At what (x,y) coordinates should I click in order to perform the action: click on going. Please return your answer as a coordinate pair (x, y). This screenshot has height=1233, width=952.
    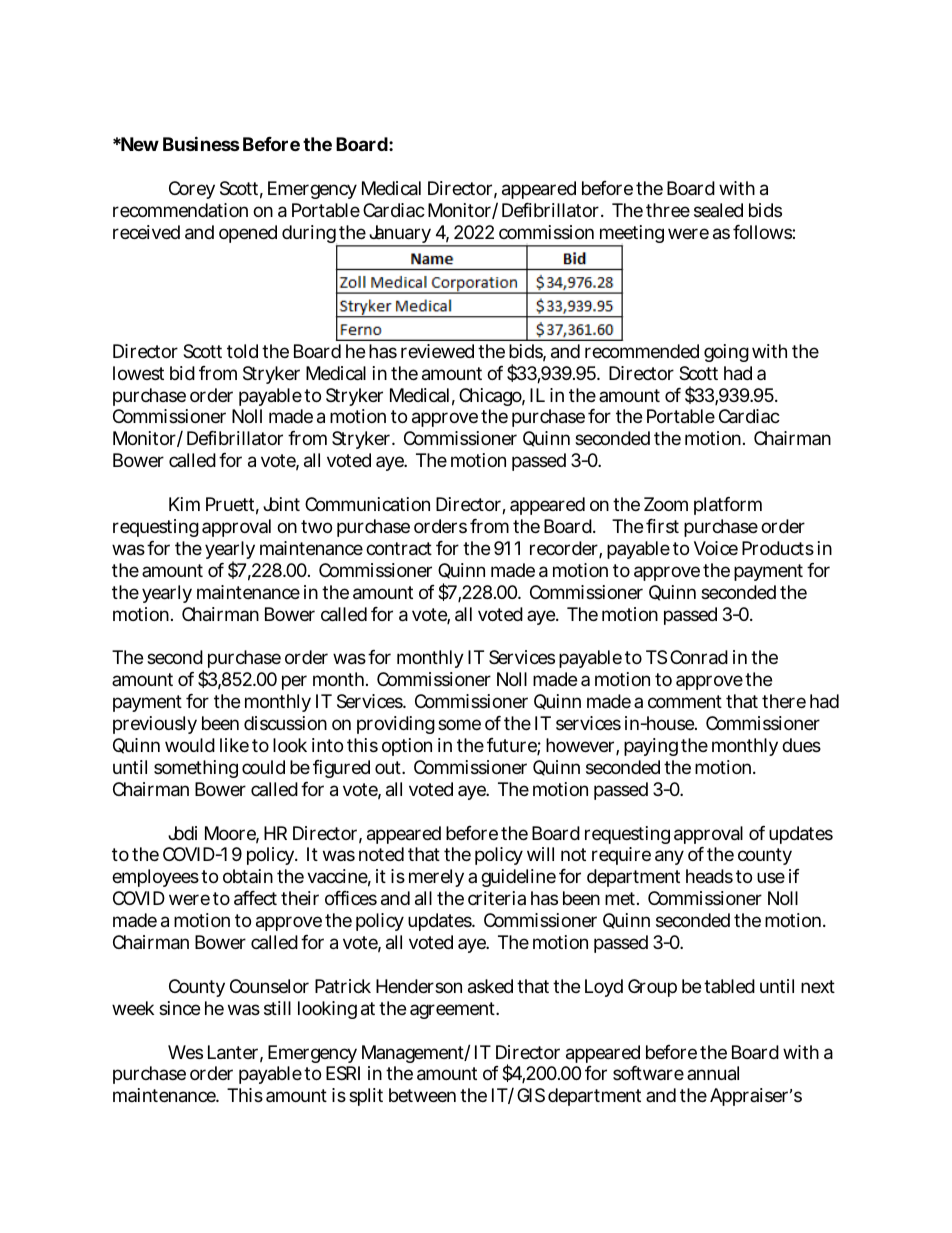
    Looking at the image, I should click on (726, 353).
